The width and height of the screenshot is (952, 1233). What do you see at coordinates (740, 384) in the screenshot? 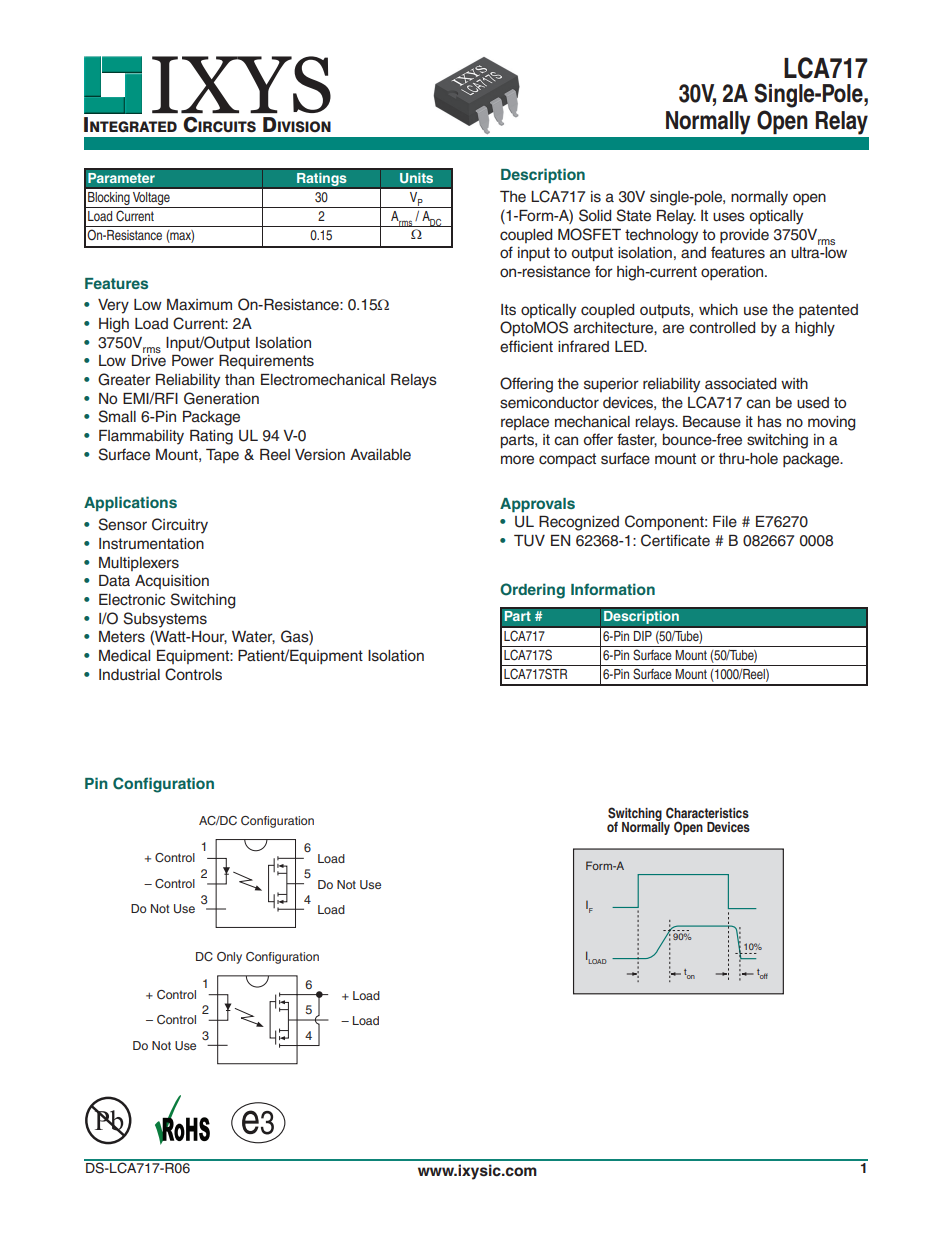
I see `associated` at bounding box center [740, 384].
